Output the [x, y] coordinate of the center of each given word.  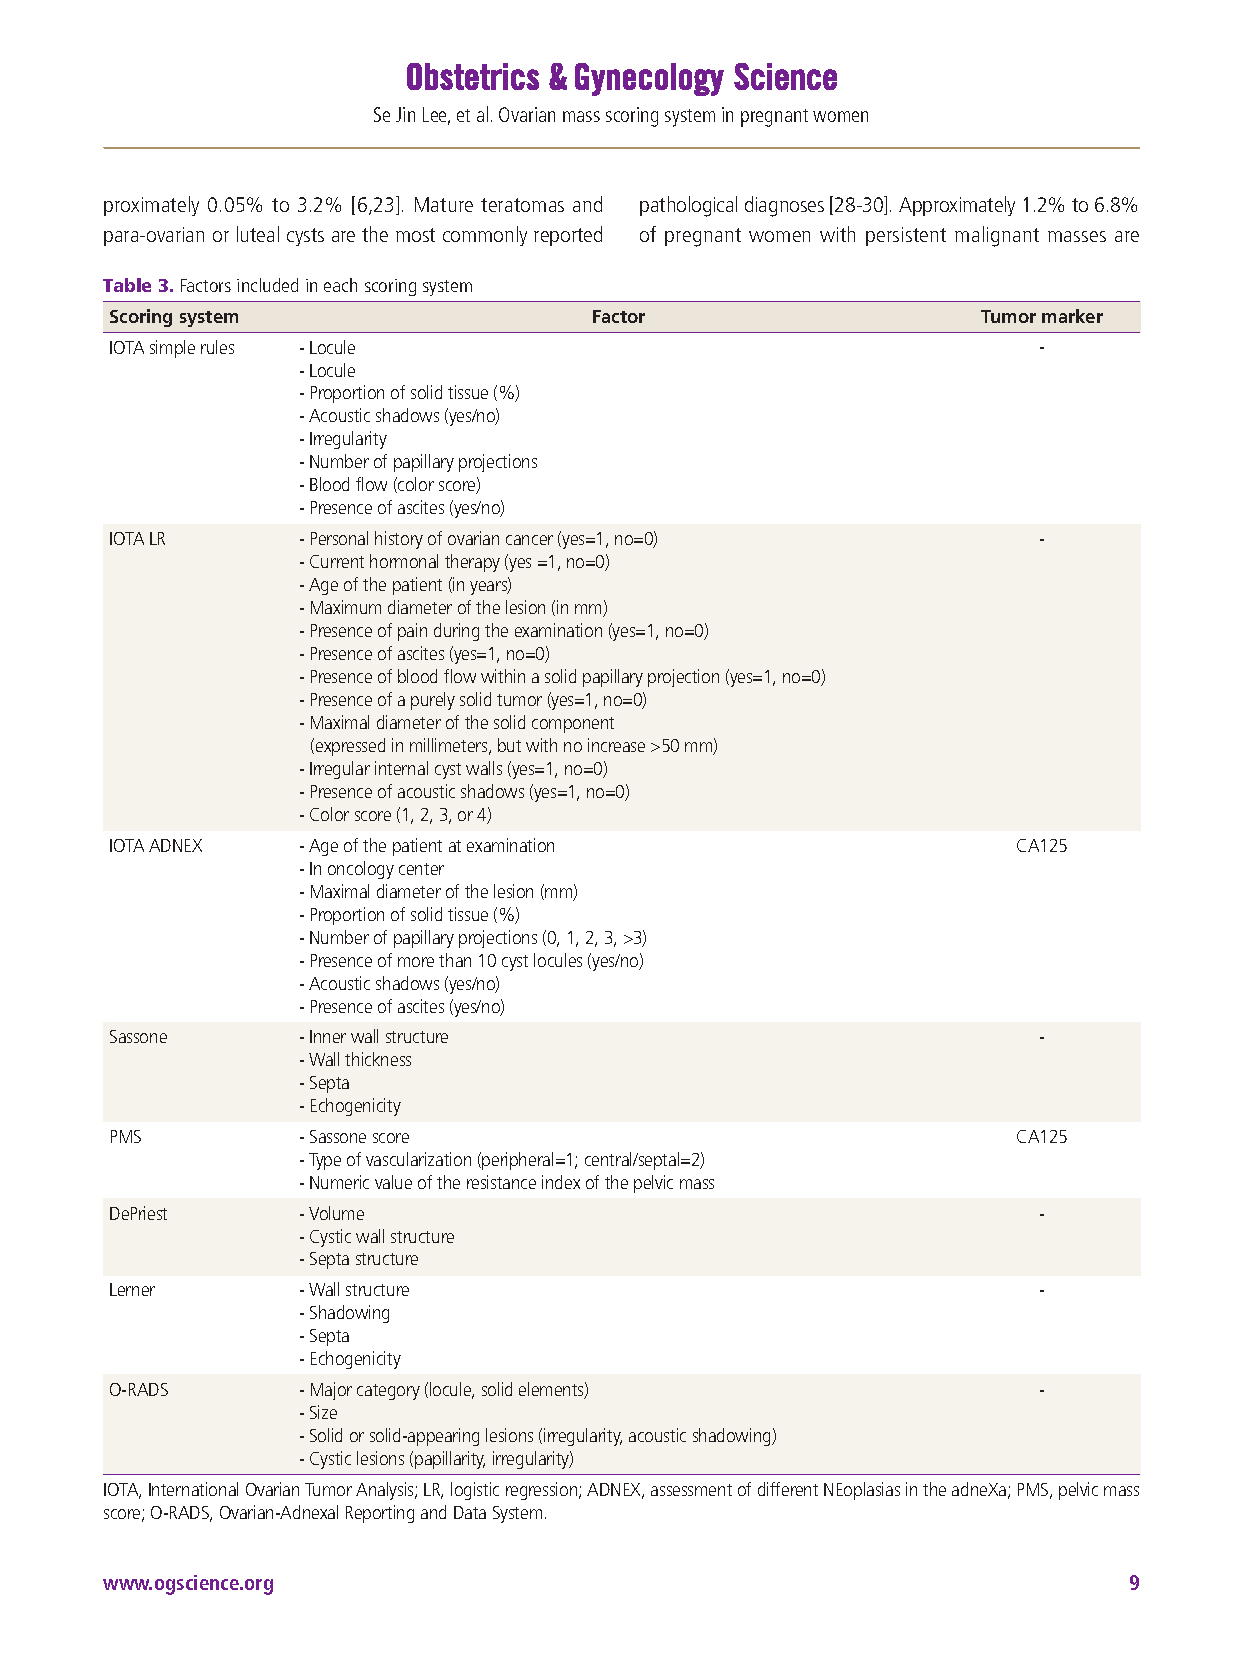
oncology [361, 870]
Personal [339, 538]
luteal [258, 234]
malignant [997, 236]
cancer [529, 540]
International [193, 1489]
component [573, 725]
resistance [501, 1182]
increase [616, 745]
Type [325, 1161]
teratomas [522, 205]
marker [1072, 316]
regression [543, 1491]
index [561, 1182]
